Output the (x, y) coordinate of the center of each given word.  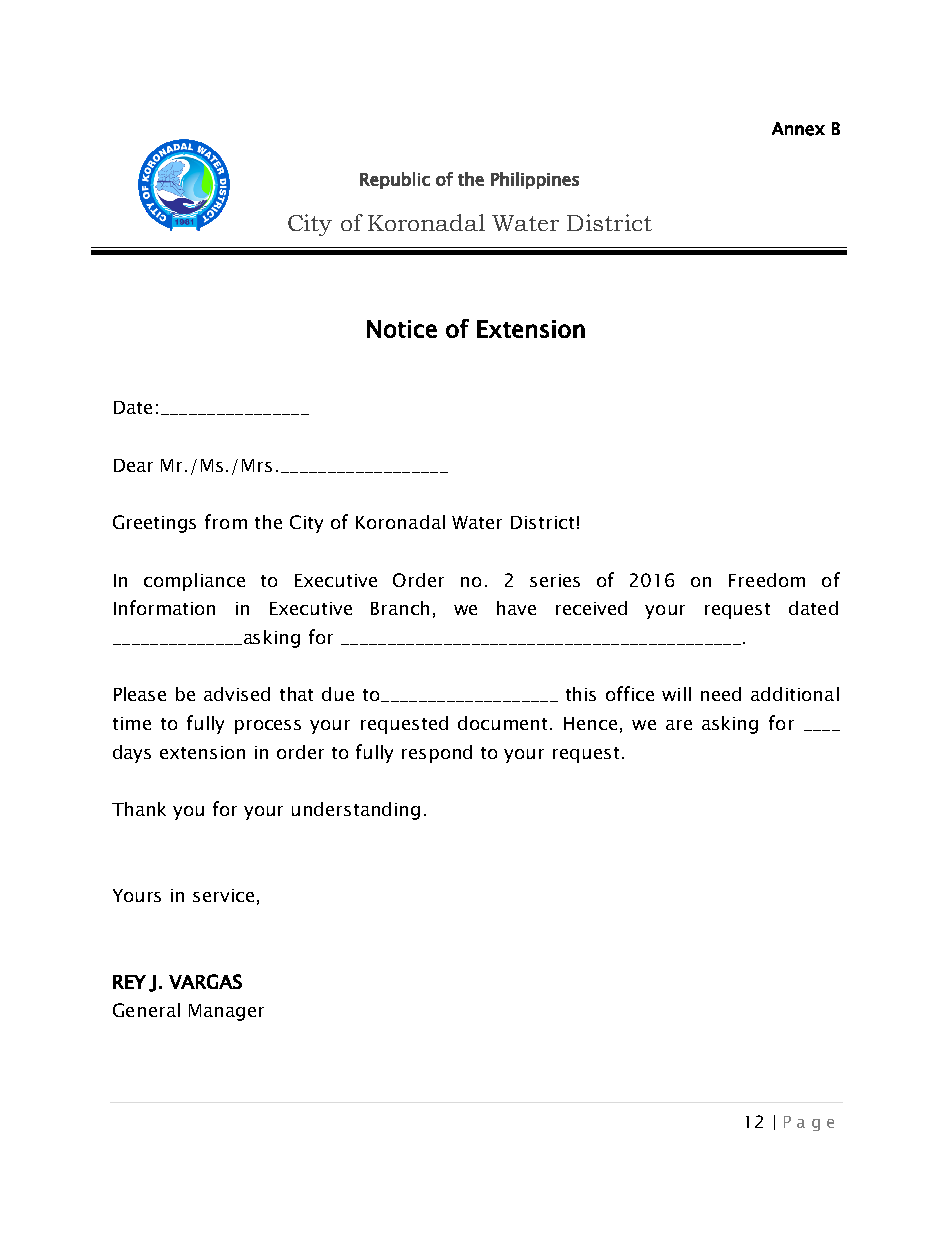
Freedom (767, 580)
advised (237, 694)
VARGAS (205, 981)
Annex (798, 129)
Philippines (535, 180)
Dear (133, 465)
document (504, 723)
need (721, 694)
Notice (402, 329)
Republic (395, 180)
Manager (226, 1012)
